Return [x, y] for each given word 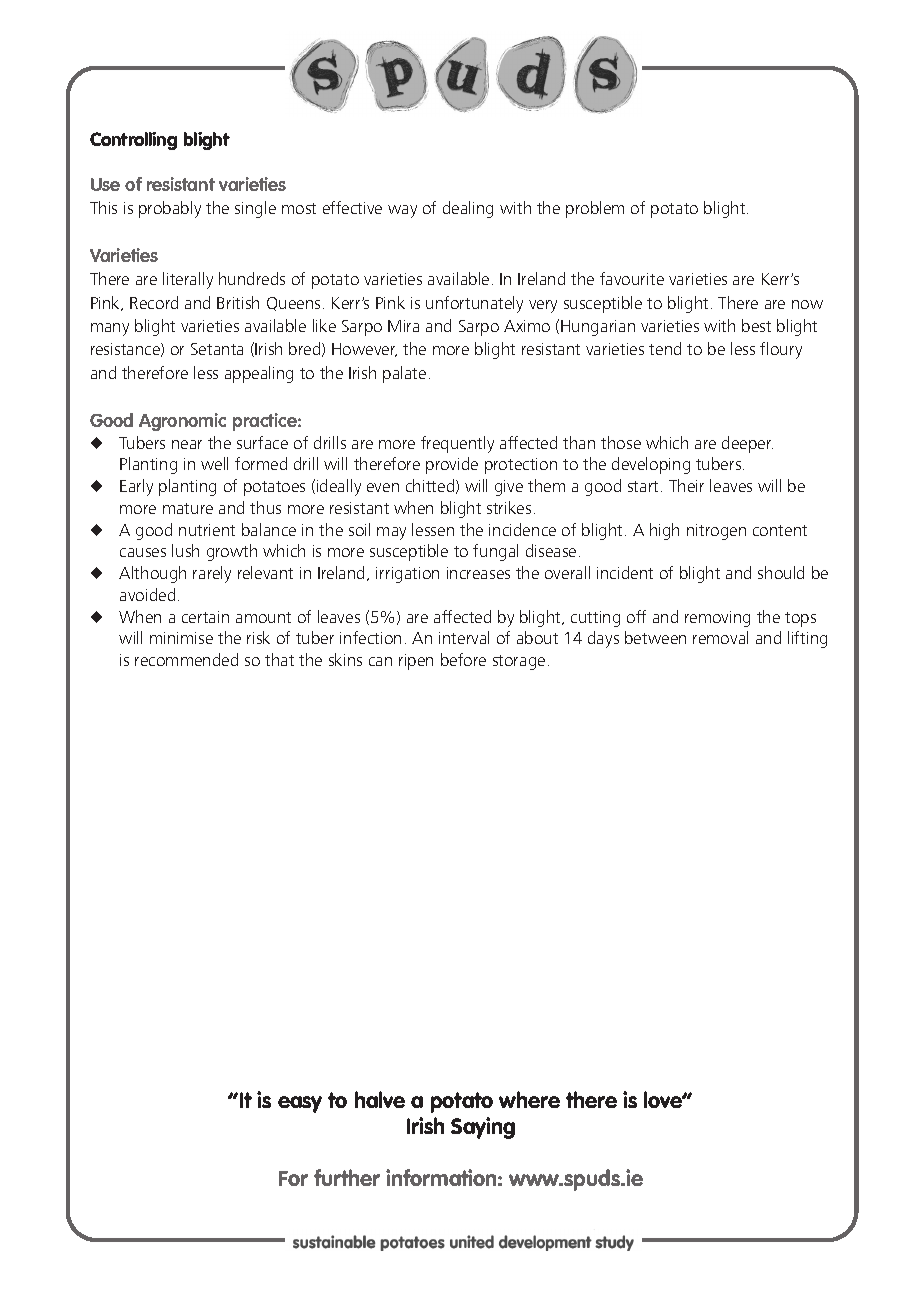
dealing [468, 209]
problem [595, 209]
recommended [186, 659]
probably [170, 209]
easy [300, 1104]
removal [720, 637]
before [463, 659]
